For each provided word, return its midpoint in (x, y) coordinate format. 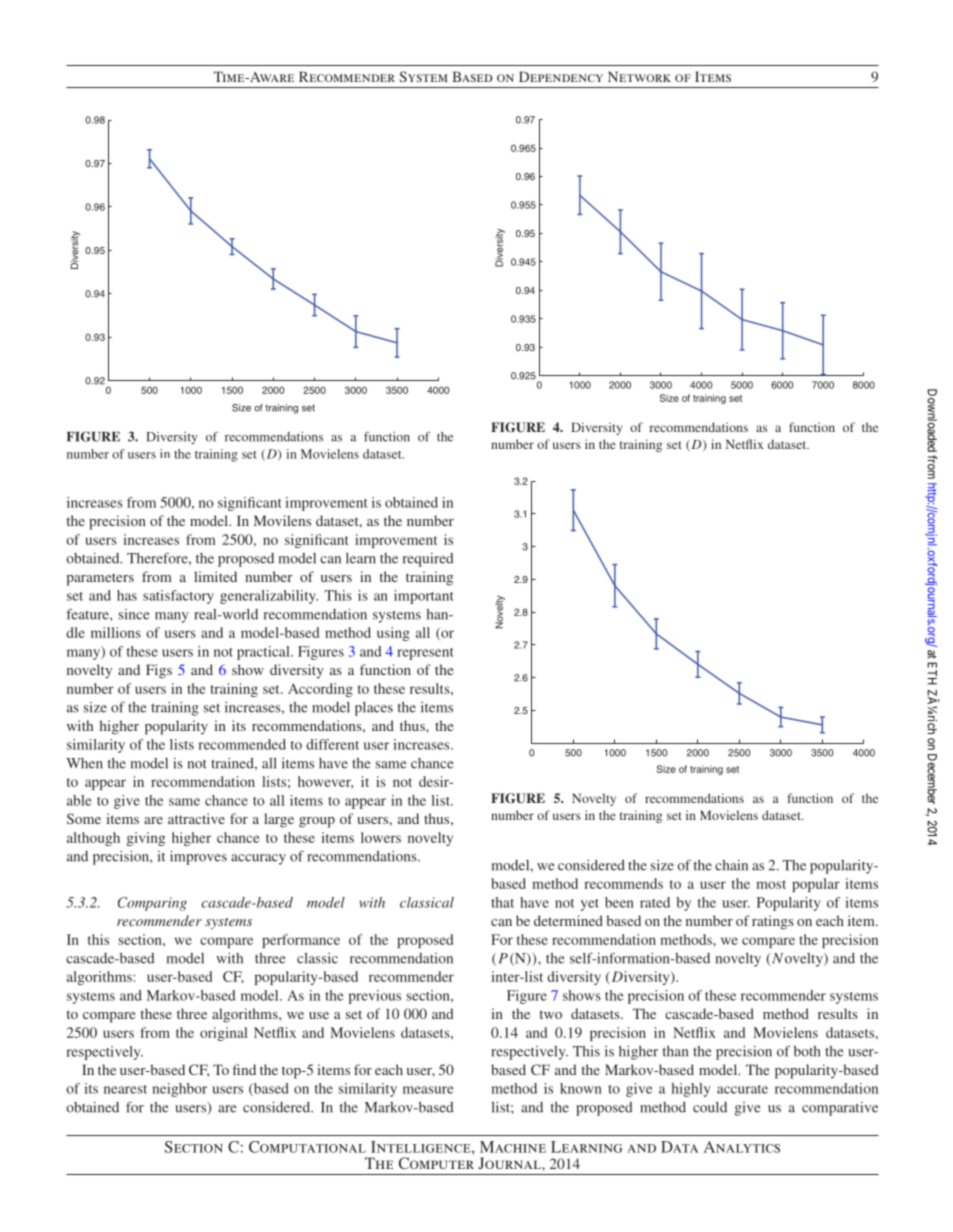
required (428, 560)
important (424, 597)
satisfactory (178, 597)
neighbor (179, 1090)
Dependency (561, 76)
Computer (436, 1163)
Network (639, 76)
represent (425, 654)
